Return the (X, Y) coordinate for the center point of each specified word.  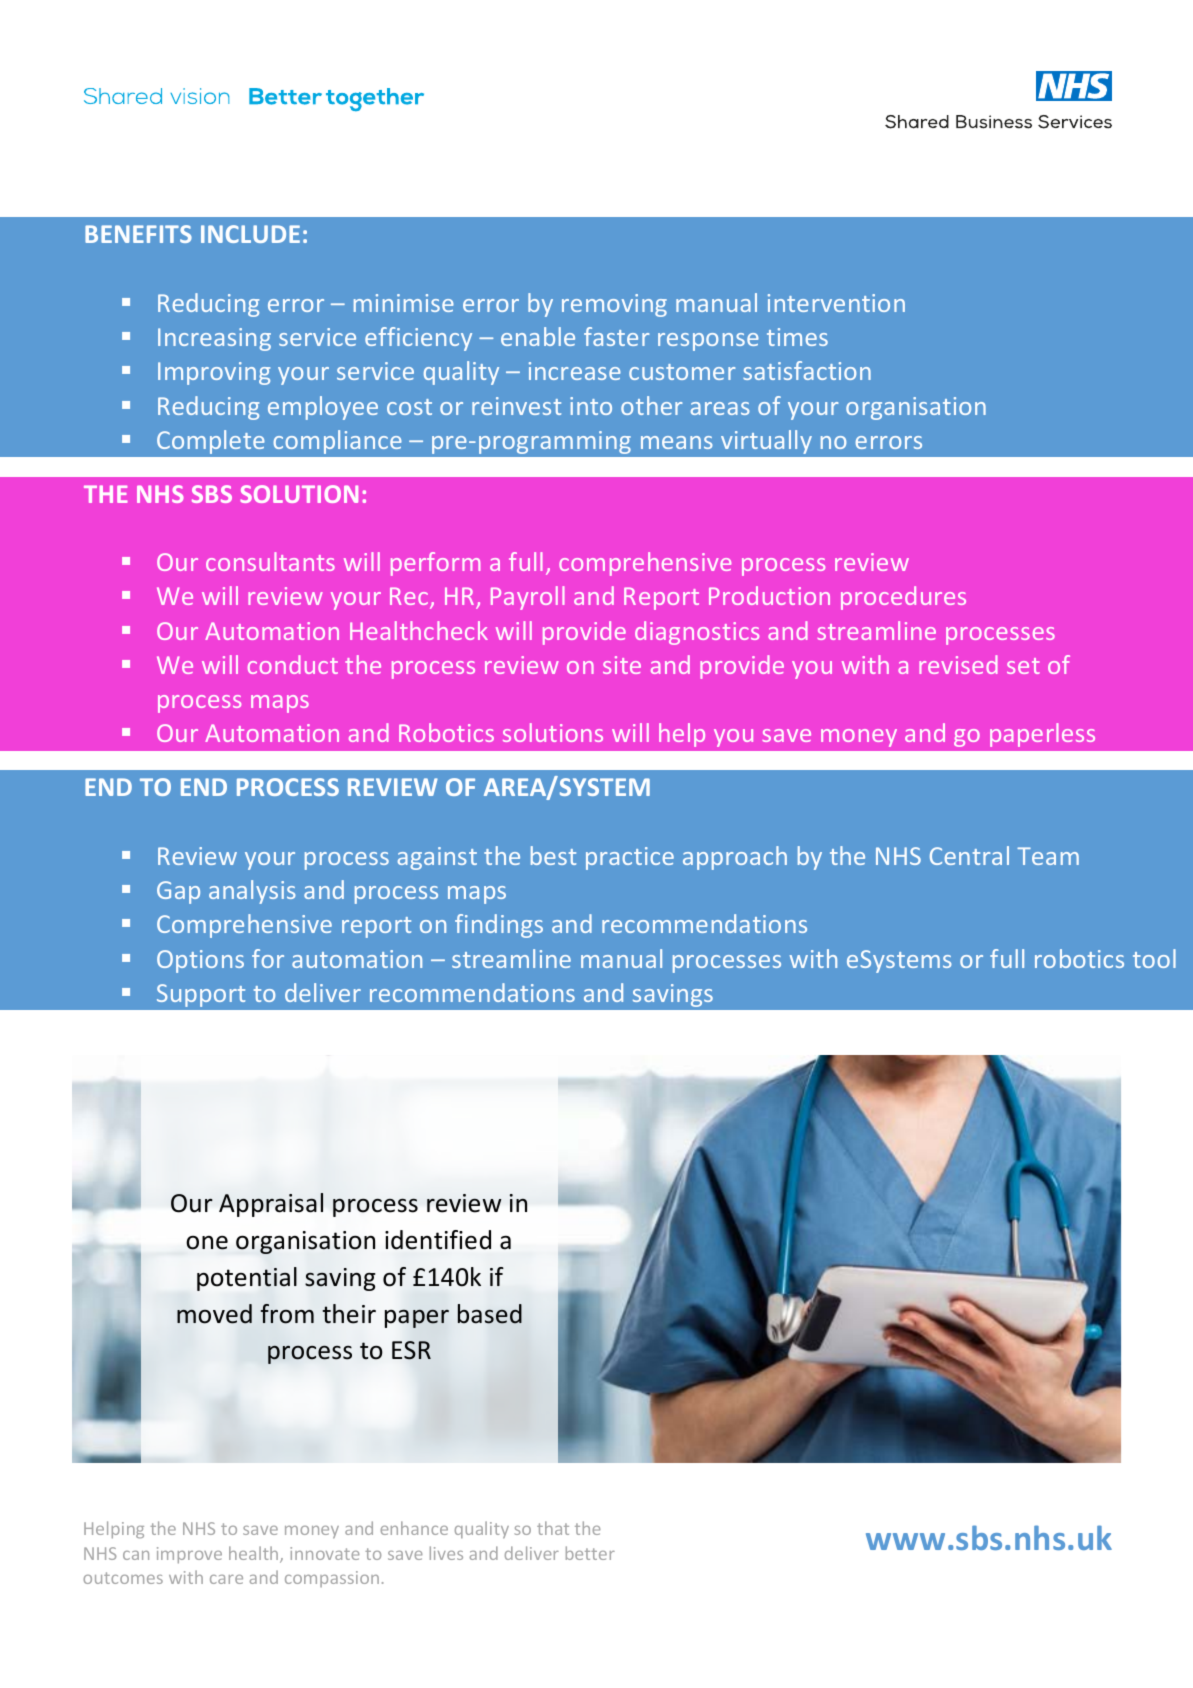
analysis (252, 892)
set (1023, 666)
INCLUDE (250, 234)
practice (630, 858)
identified (438, 1240)
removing (614, 305)
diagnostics (697, 633)
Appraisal (271, 1205)
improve (189, 1555)
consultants (270, 561)
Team (1048, 856)
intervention (836, 303)
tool (1154, 958)
